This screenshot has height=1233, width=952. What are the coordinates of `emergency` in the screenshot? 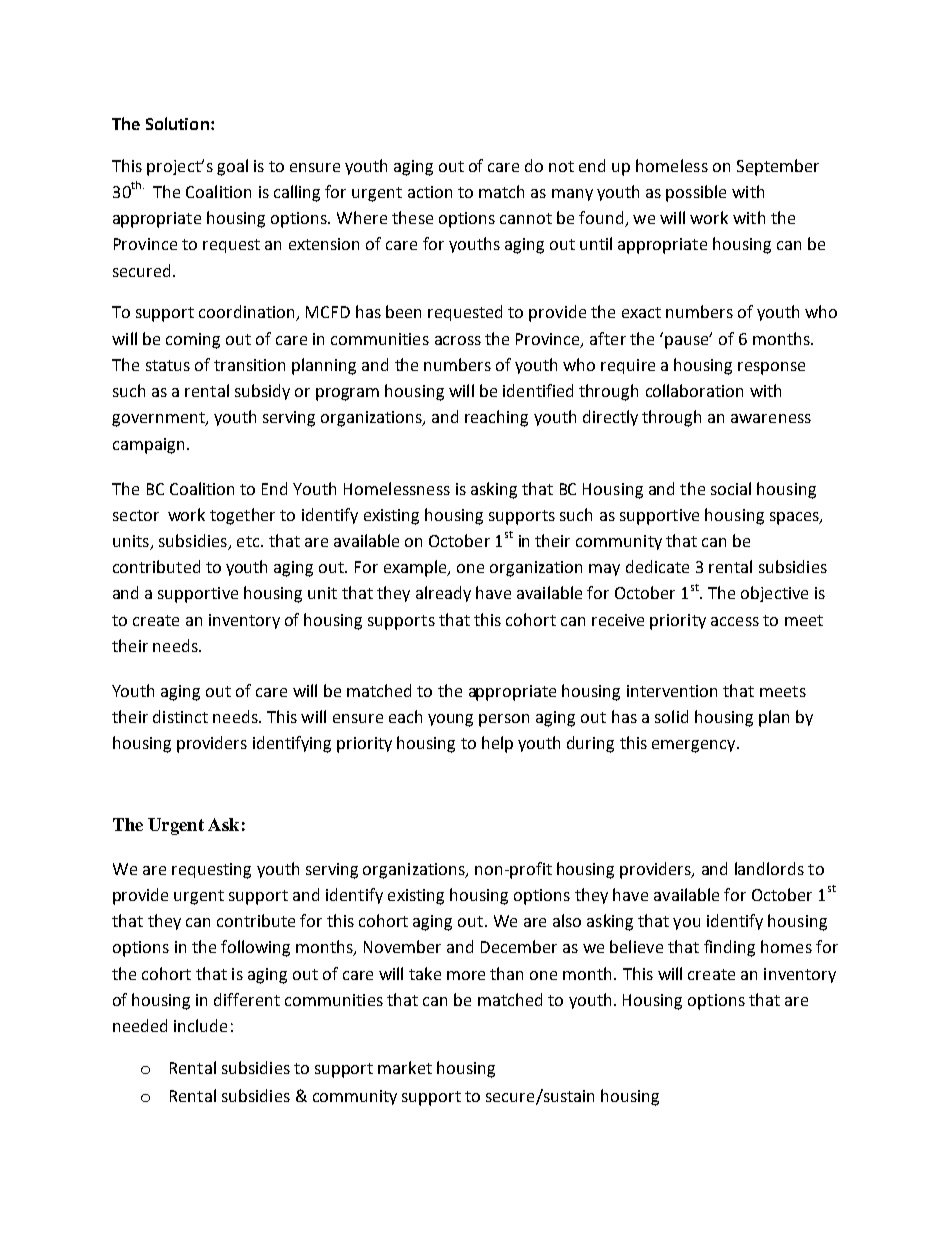 It's located at (695, 746).
